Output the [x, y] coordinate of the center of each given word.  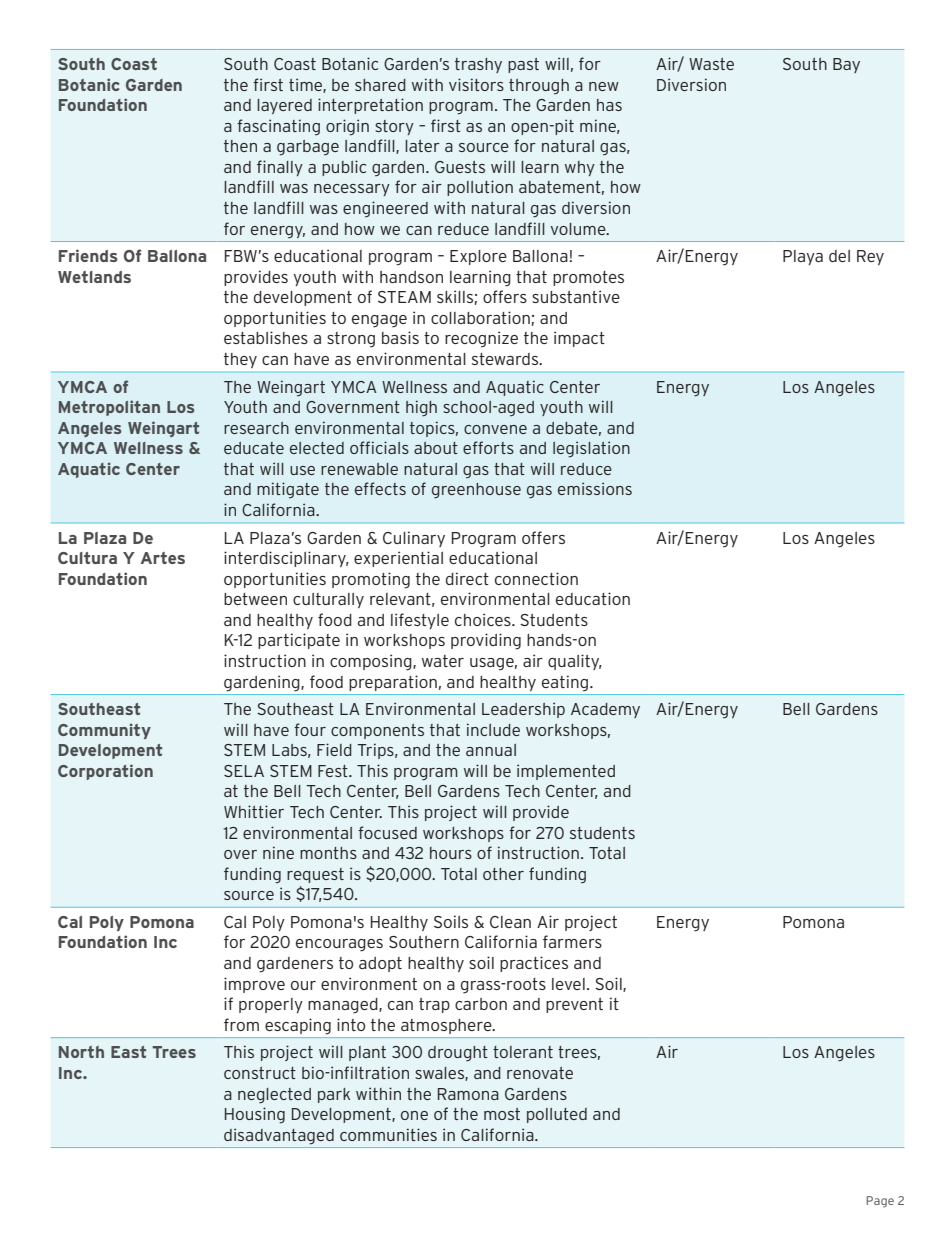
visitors [476, 84]
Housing [255, 1115]
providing [486, 641]
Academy [605, 710]
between [255, 599]
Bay [846, 65]
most [502, 1114]
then [240, 146]
